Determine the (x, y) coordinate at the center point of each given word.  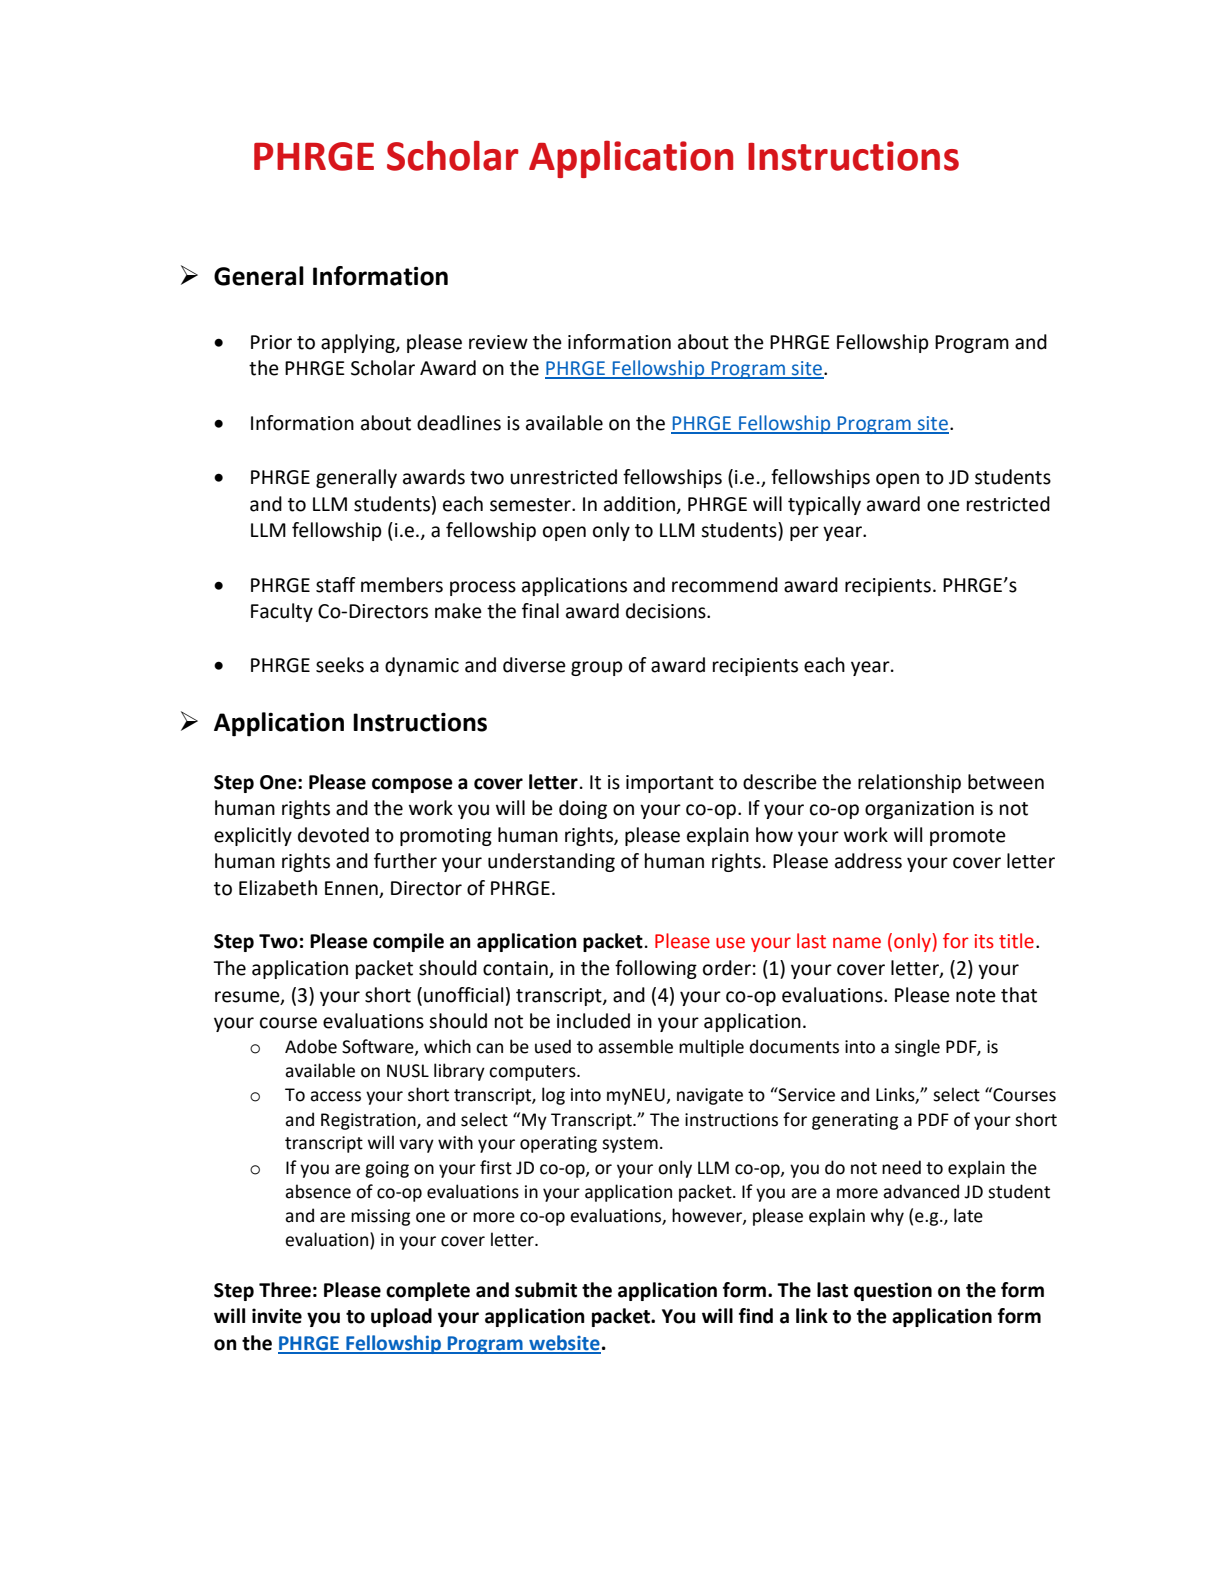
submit (546, 1290)
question (893, 1291)
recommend (725, 585)
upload (401, 1317)
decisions (667, 611)
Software (379, 1047)
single (917, 1048)
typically (824, 505)
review (498, 342)
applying (359, 343)
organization (919, 810)
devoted (333, 835)
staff (336, 585)
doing (583, 809)
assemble (635, 1046)
